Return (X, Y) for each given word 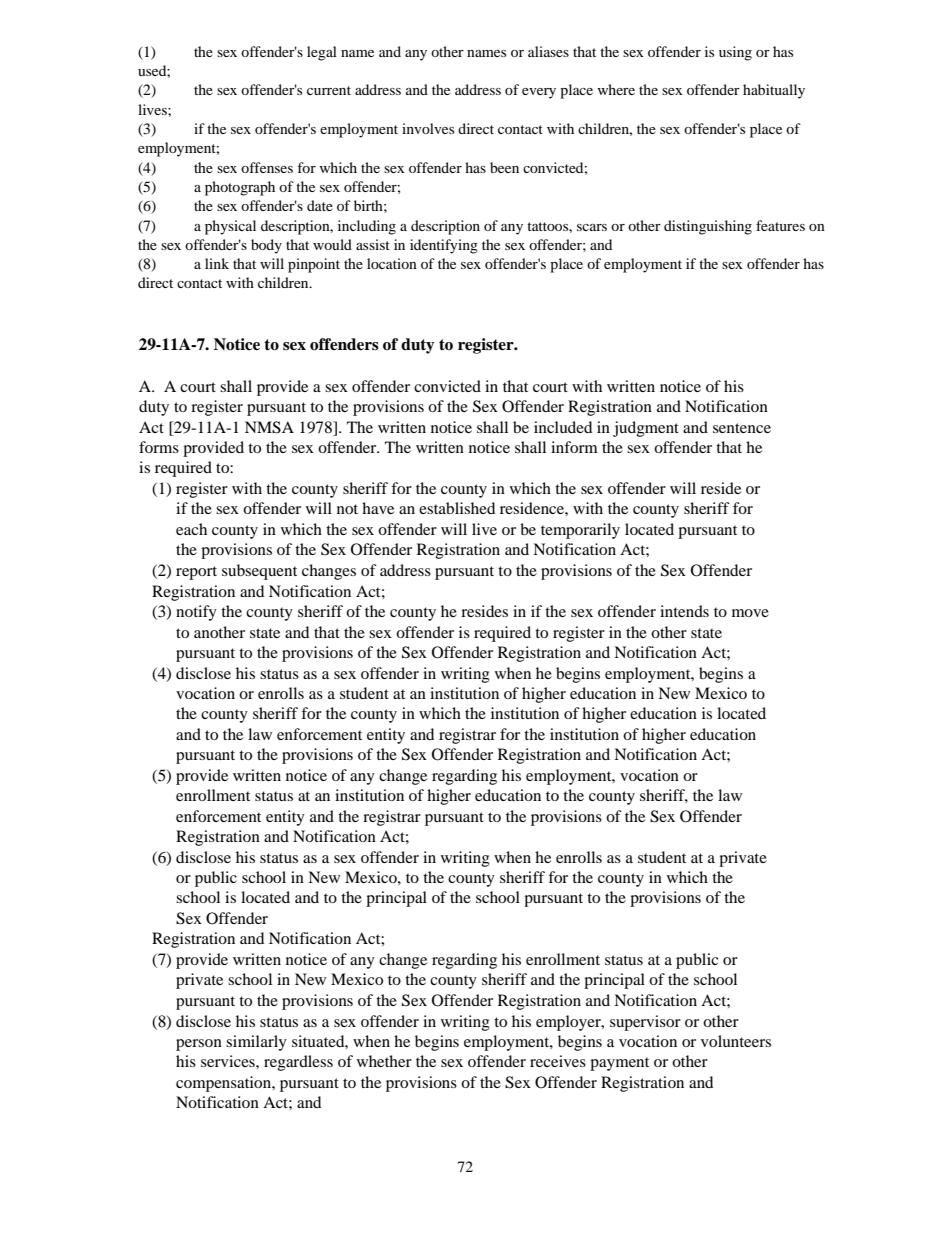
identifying (444, 246)
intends (684, 611)
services (229, 1061)
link (217, 263)
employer (569, 1023)
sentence (742, 428)
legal (322, 53)
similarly (256, 1043)
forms (159, 447)
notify (196, 613)
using (735, 53)
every (539, 93)
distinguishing (708, 227)
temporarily (580, 531)
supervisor (645, 1023)
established (457, 508)
